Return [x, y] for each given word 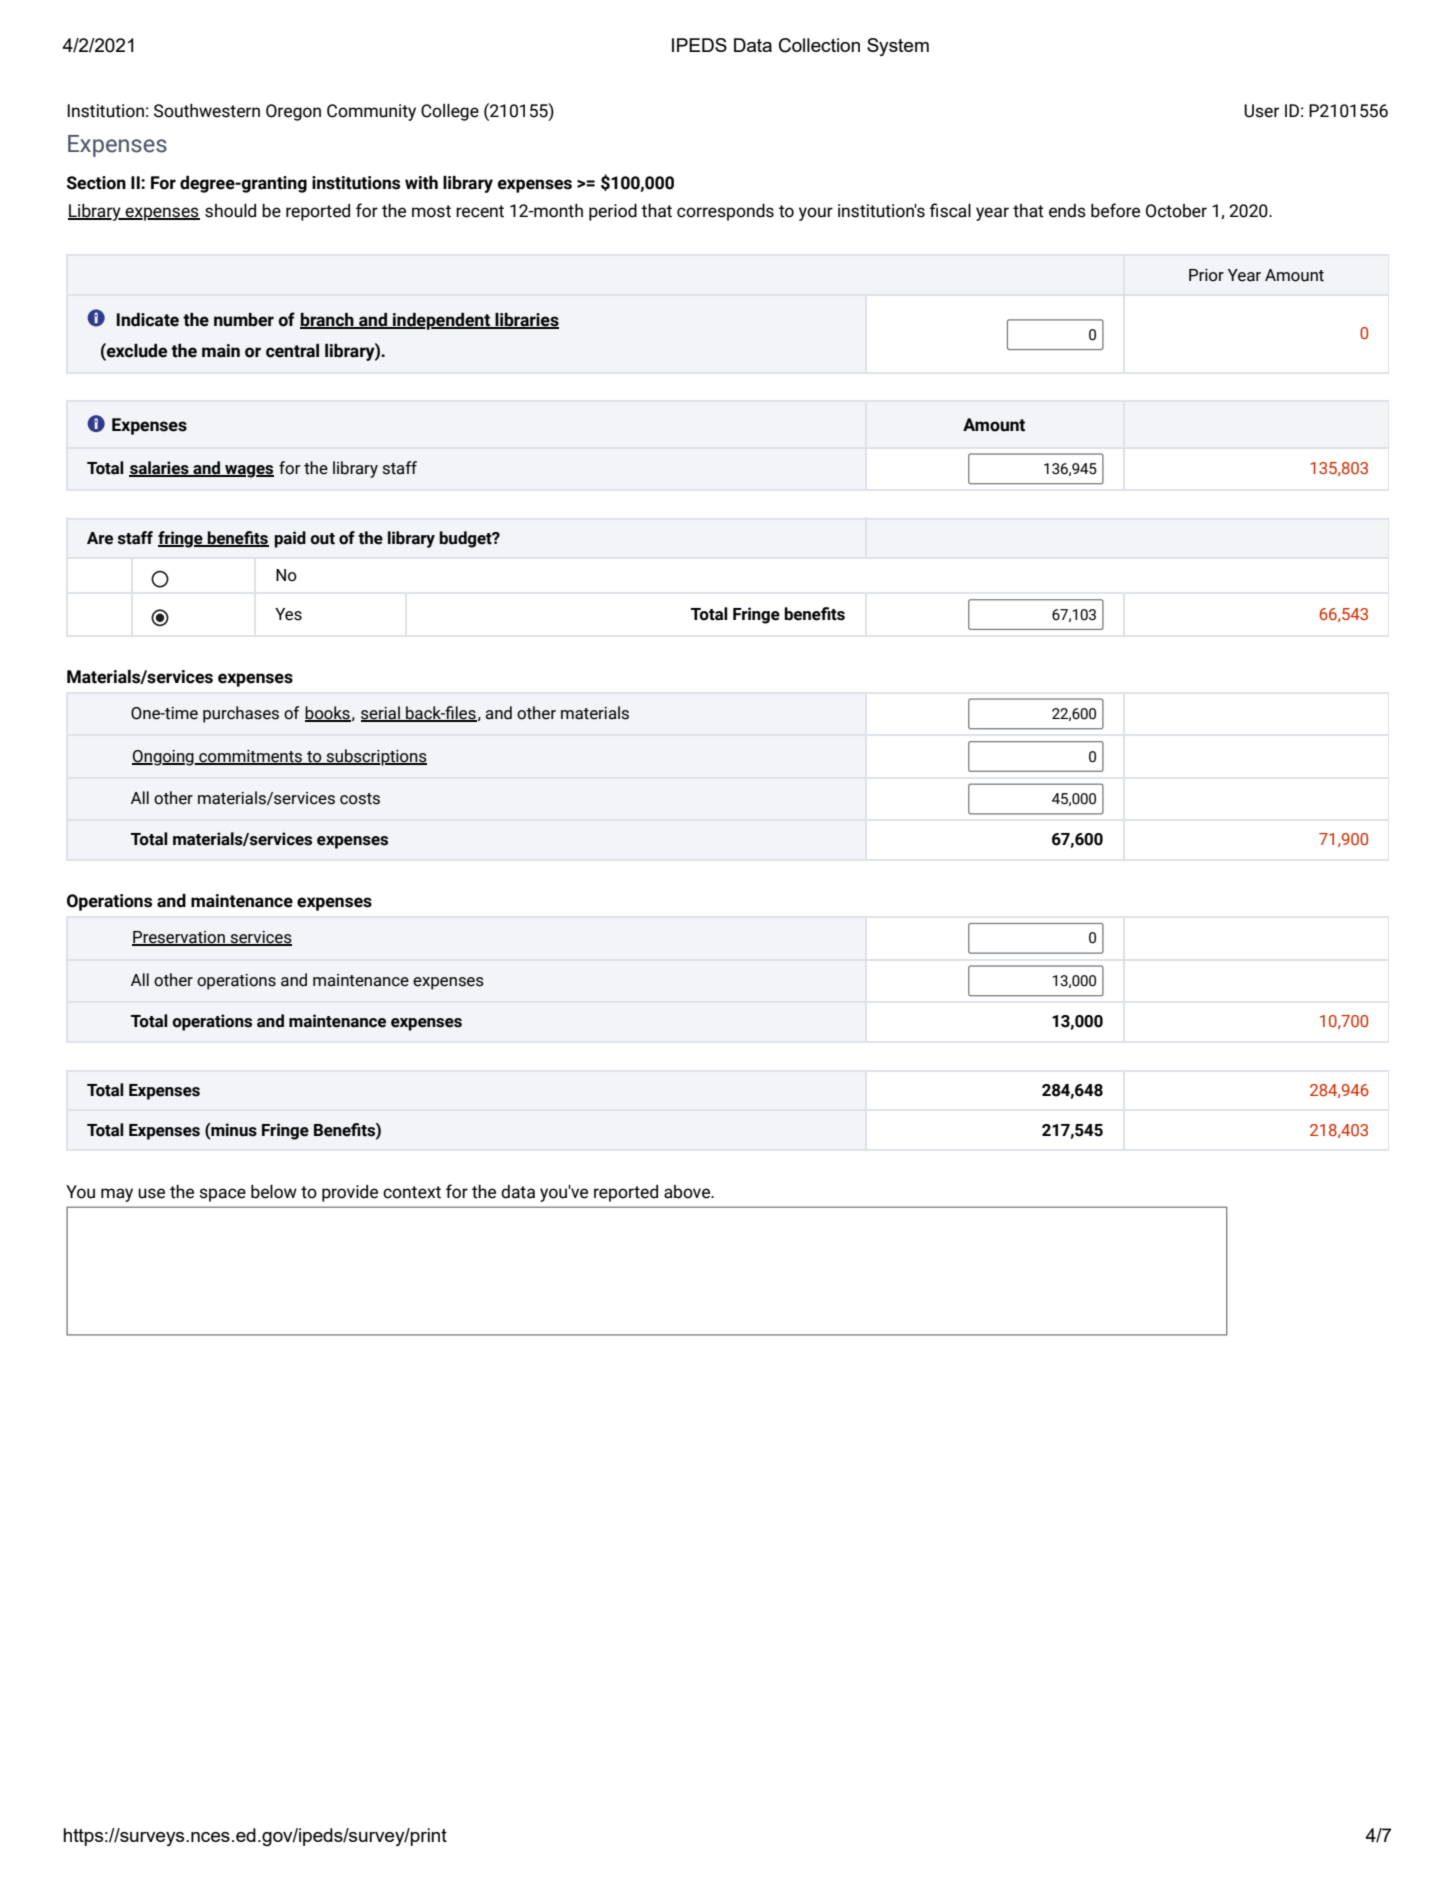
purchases [241, 714]
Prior [1206, 275]
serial [381, 714]
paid [290, 539]
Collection [819, 45]
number [244, 320]
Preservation [179, 938]
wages [248, 471]
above [688, 1192]
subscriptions [376, 757]
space [223, 1195]
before [1115, 210]
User [1261, 111]
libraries [526, 320]
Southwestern [207, 111]
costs [360, 799]
